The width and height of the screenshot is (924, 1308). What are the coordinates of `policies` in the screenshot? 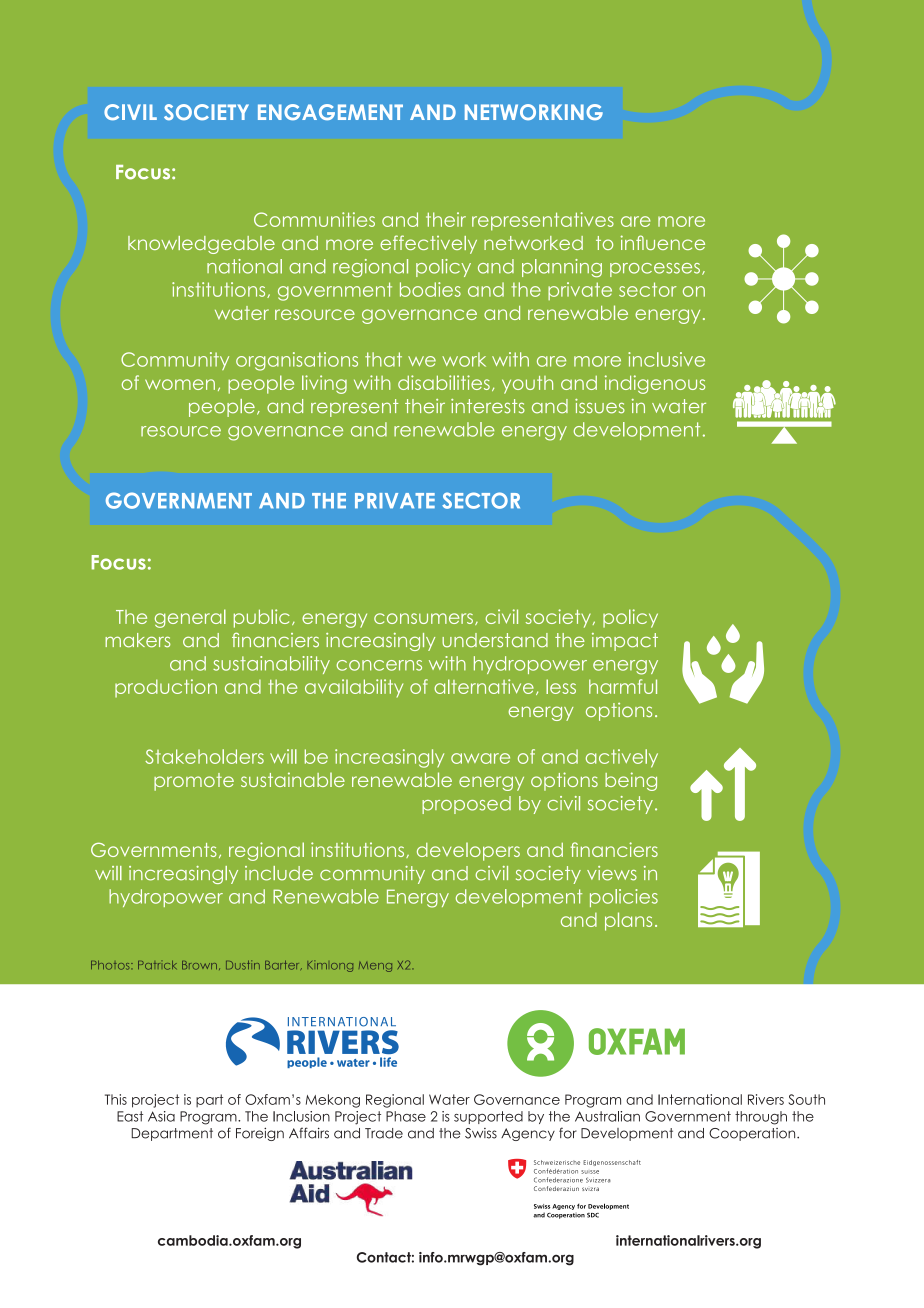 It's located at (624, 898).
